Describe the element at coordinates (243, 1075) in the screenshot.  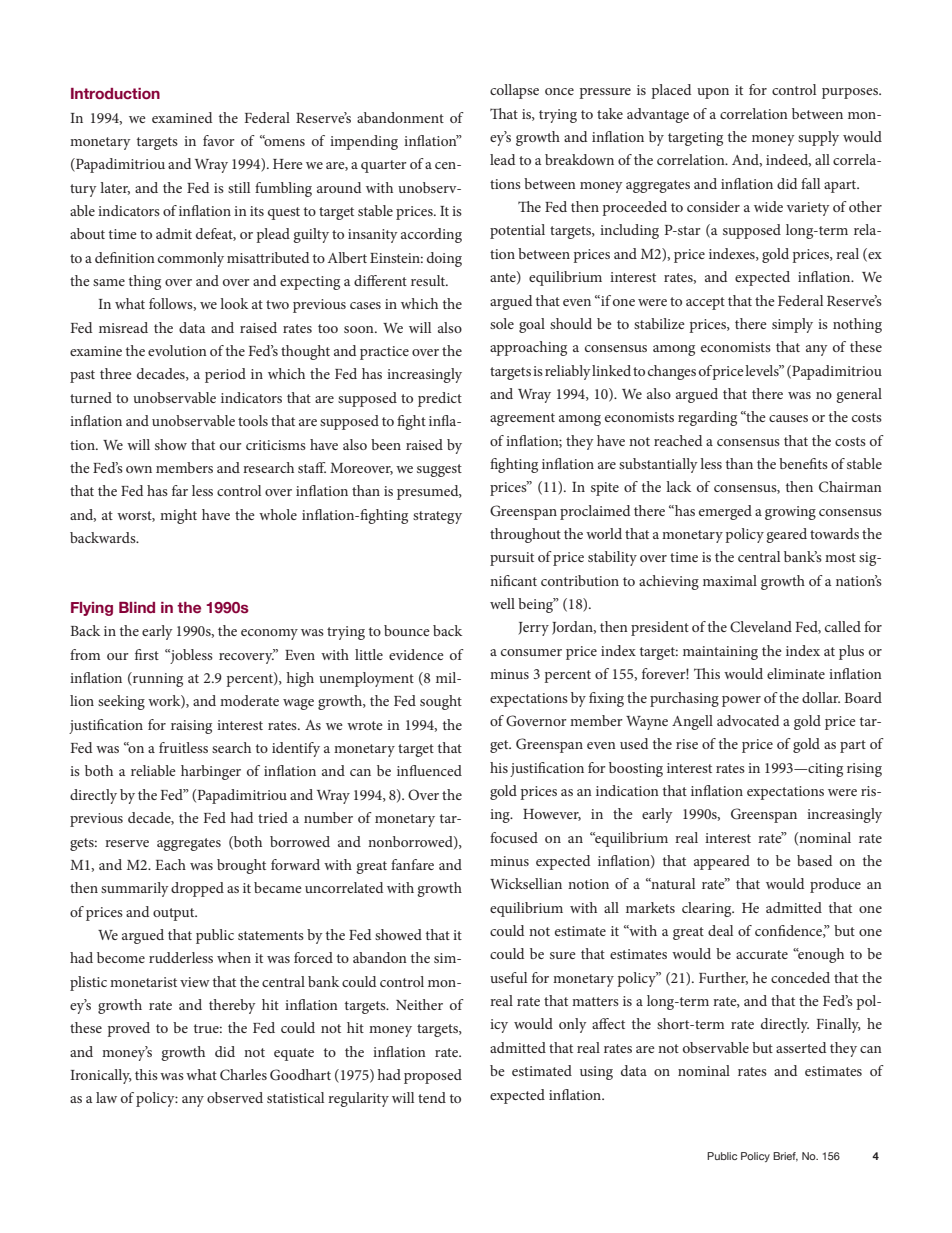
I see `Charles` at that location.
